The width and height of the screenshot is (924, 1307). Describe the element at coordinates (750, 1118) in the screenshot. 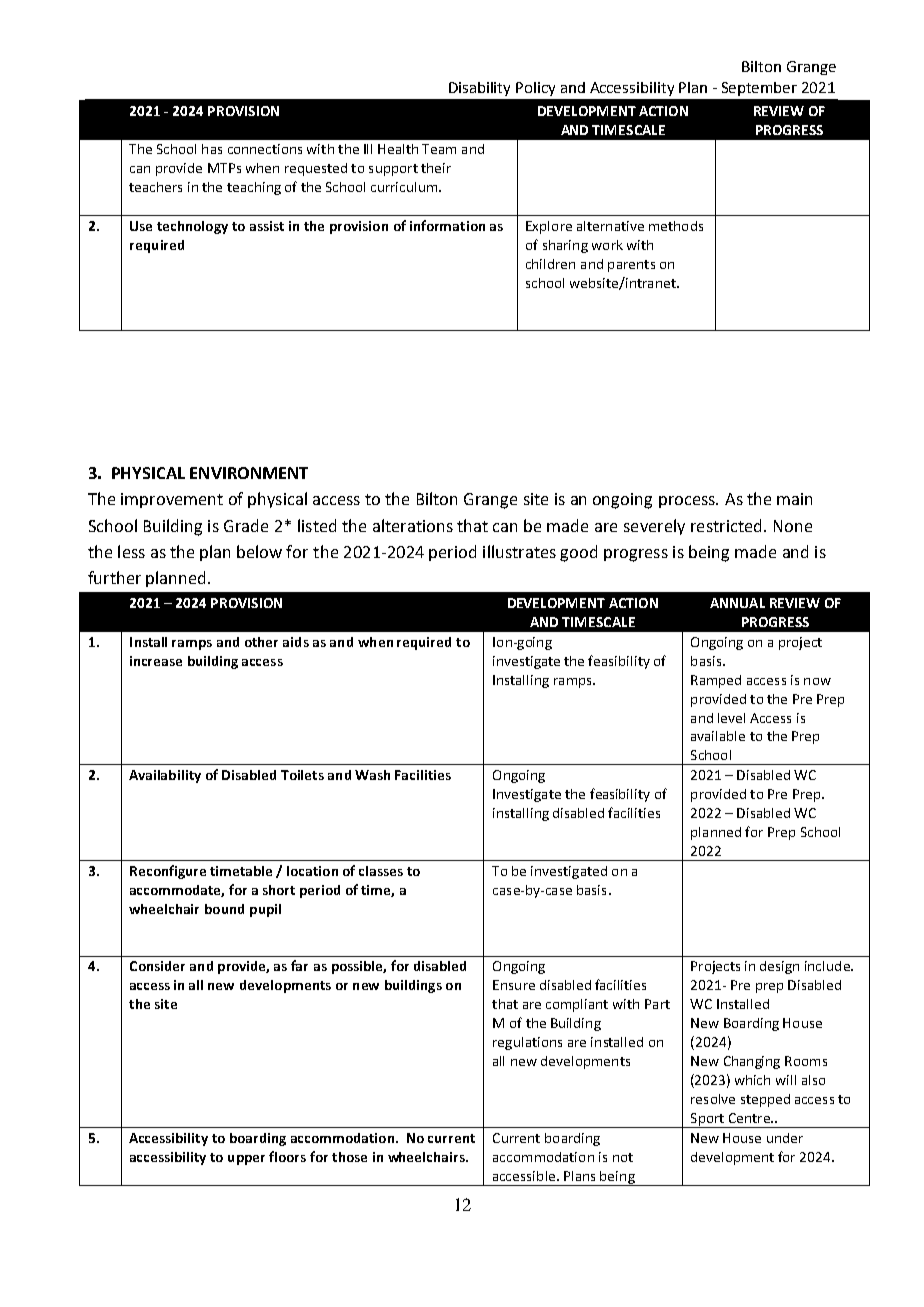

I see `Centre` at that location.
